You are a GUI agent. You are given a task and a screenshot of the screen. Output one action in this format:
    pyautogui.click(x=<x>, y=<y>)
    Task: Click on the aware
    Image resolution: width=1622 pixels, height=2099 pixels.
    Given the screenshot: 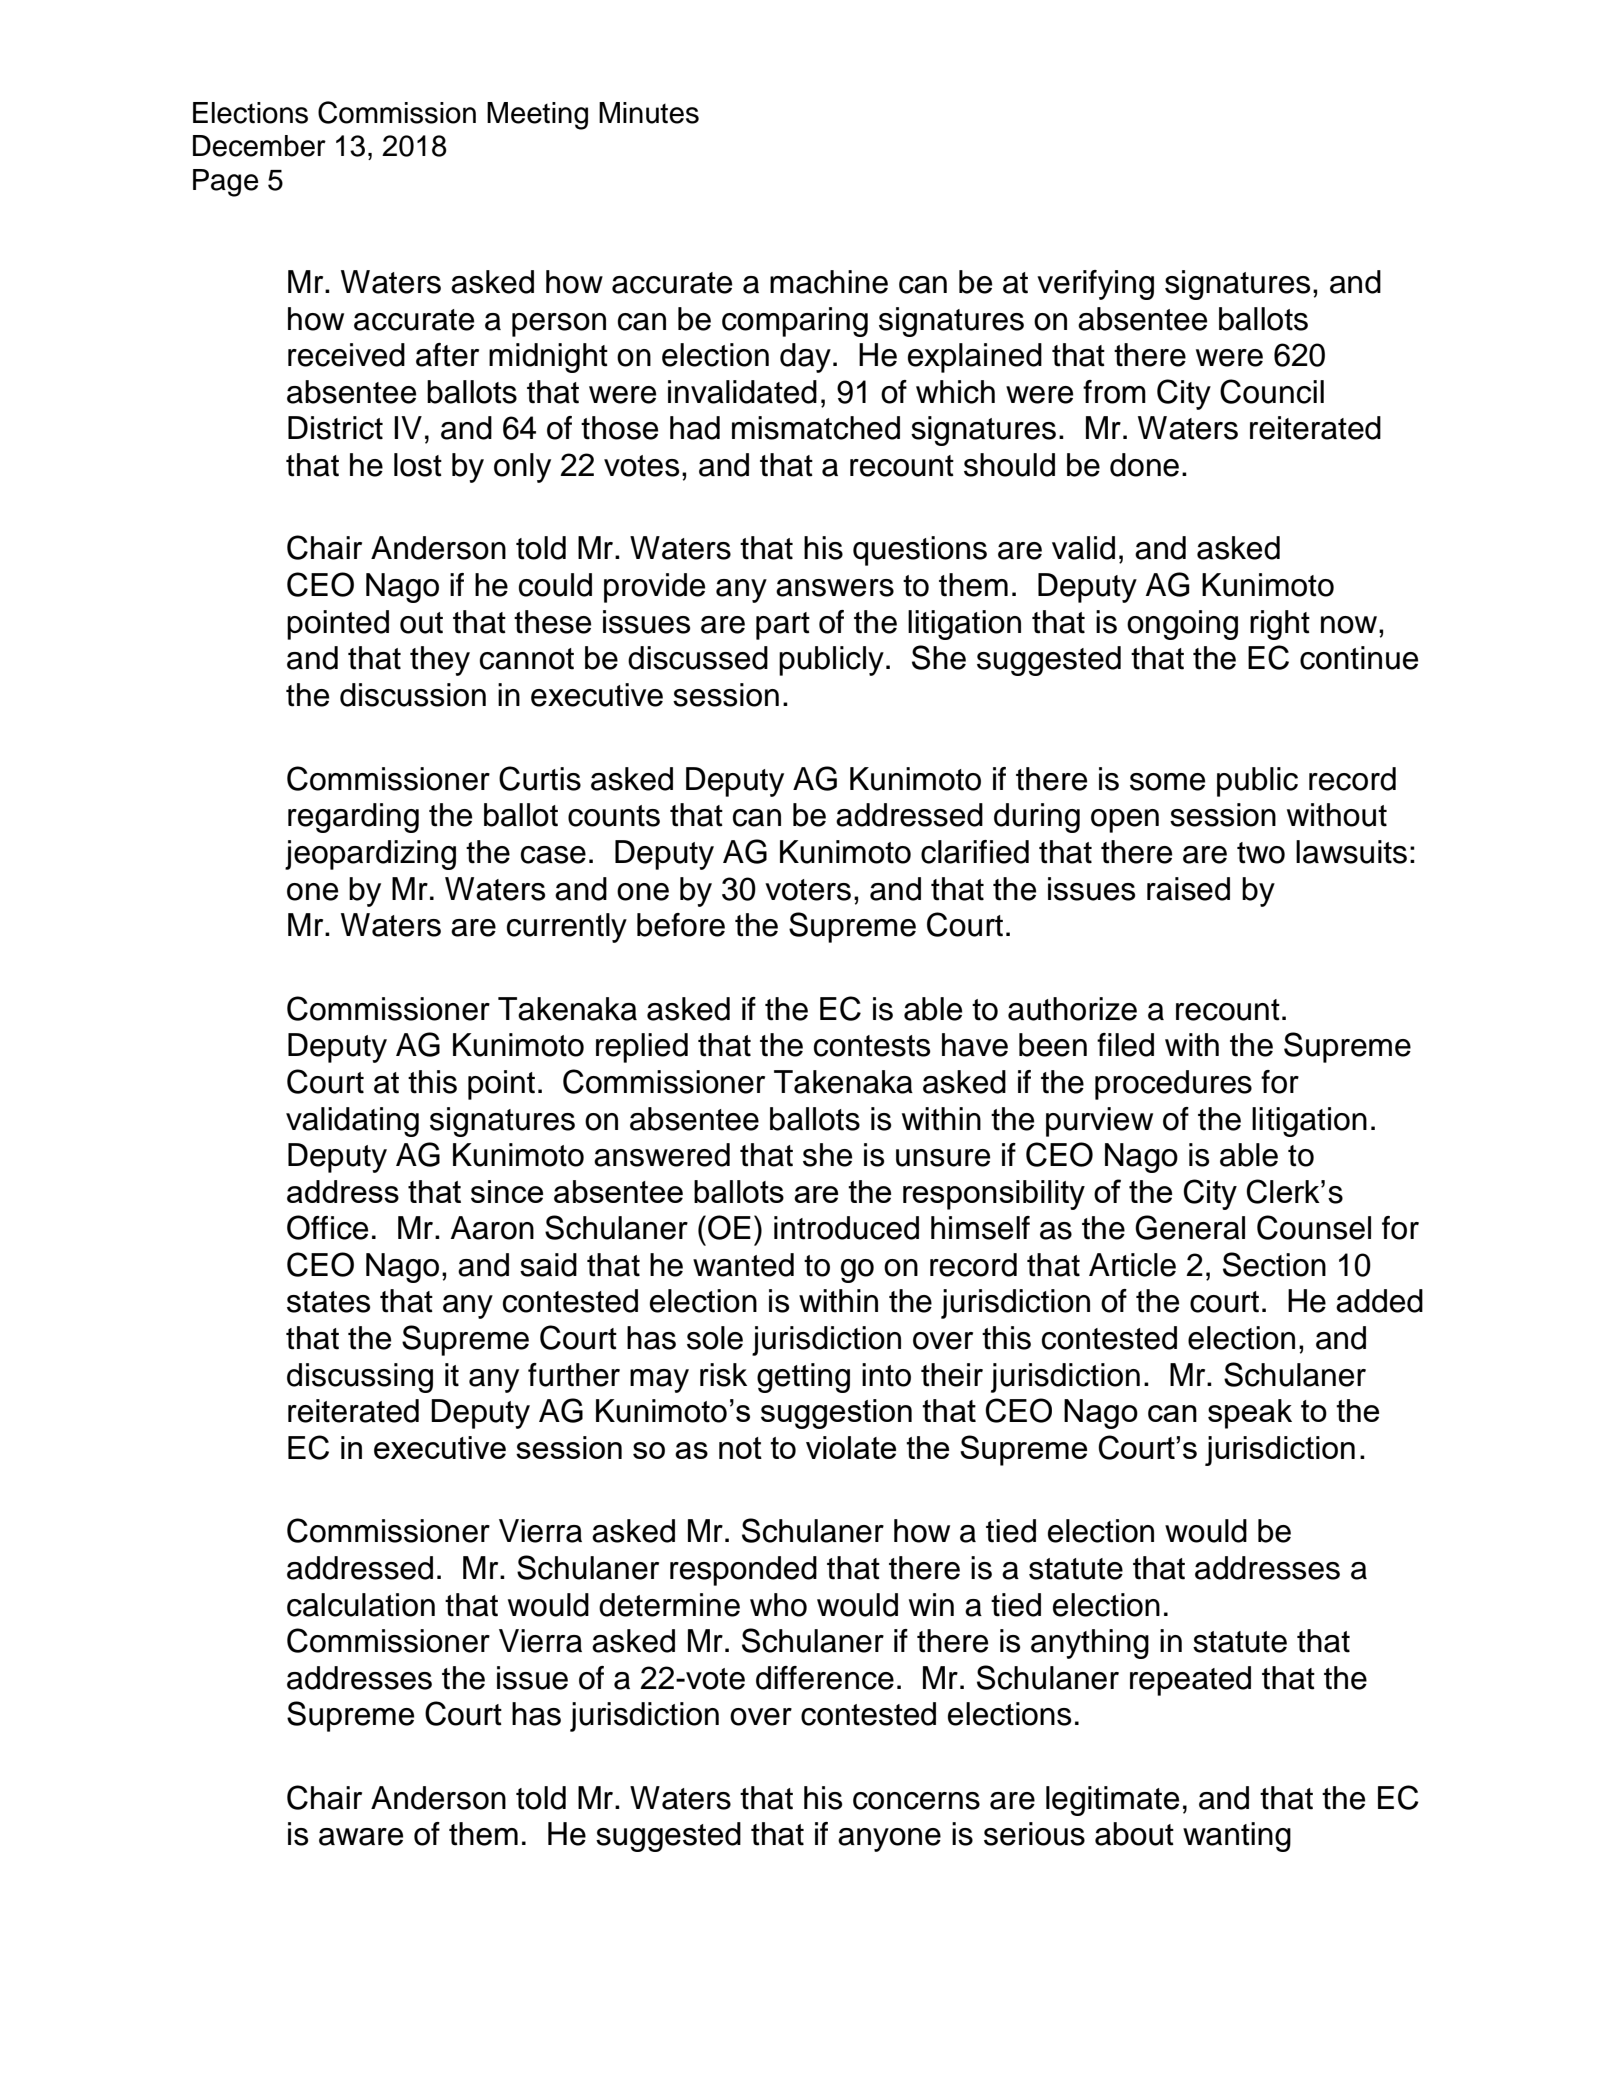 What is the action you would take?
    pyautogui.click(x=361, y=1837)
